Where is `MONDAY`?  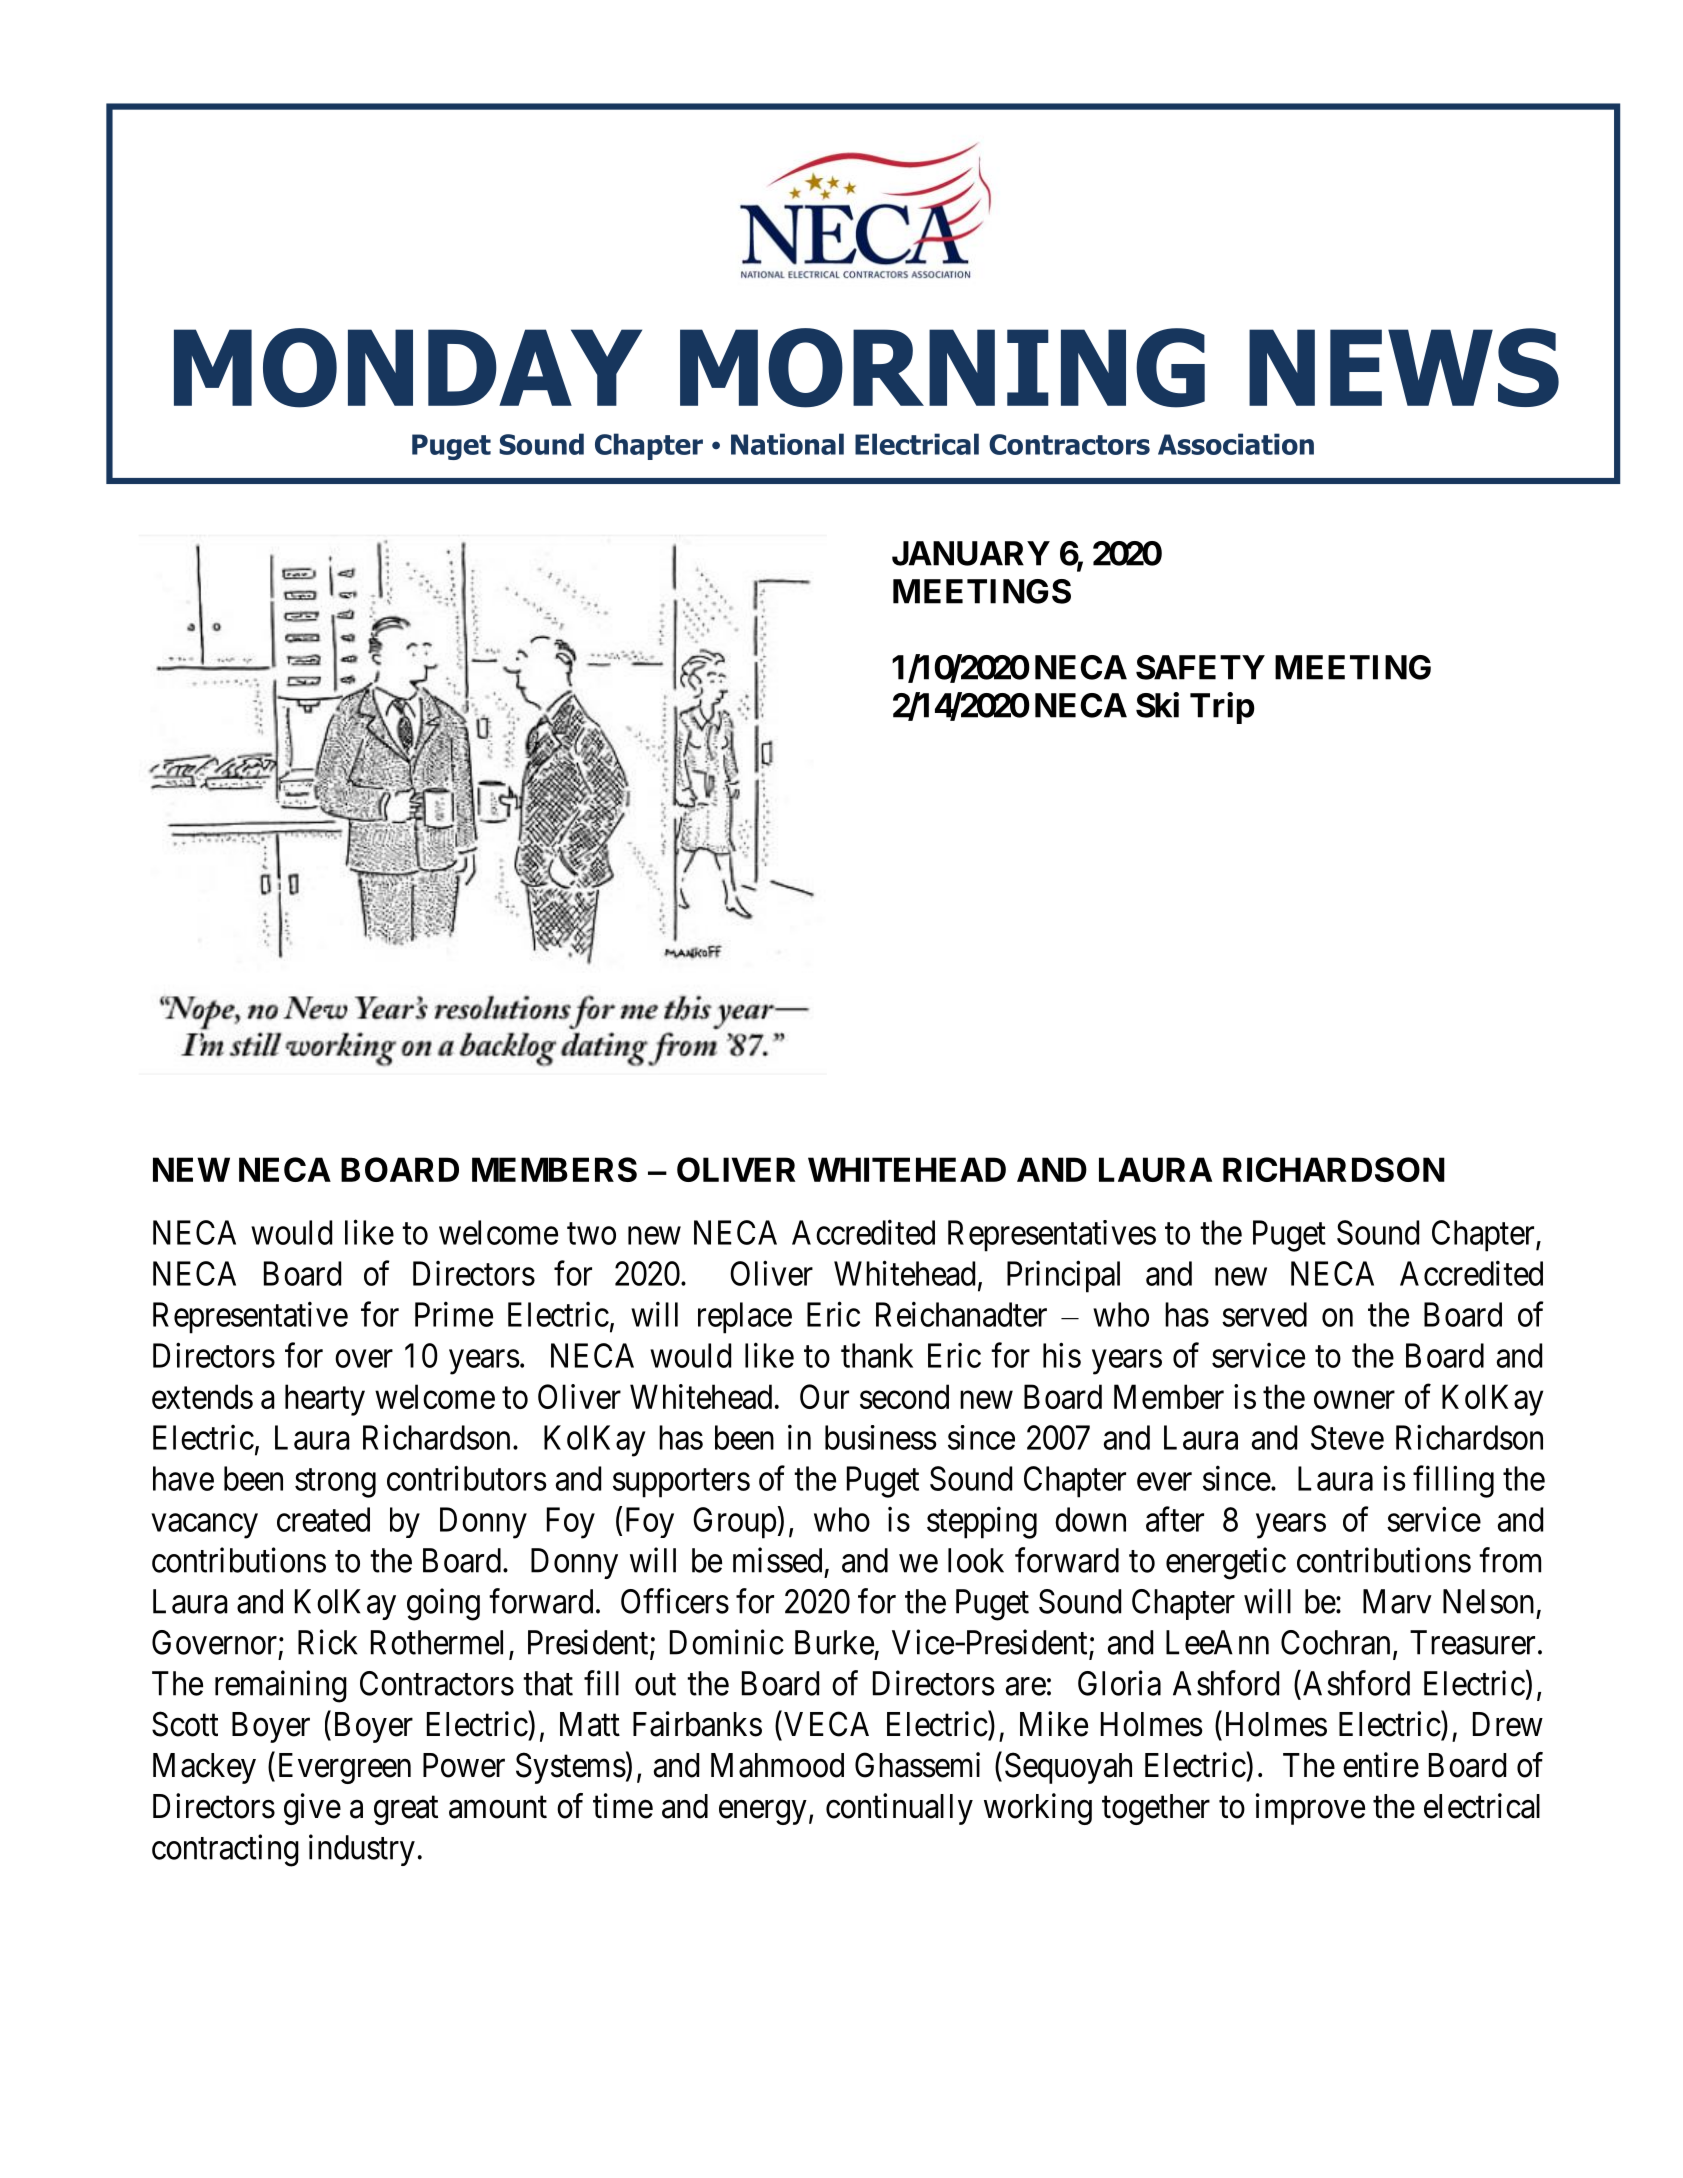 MONDAY is located at coordinates (408, 368).
